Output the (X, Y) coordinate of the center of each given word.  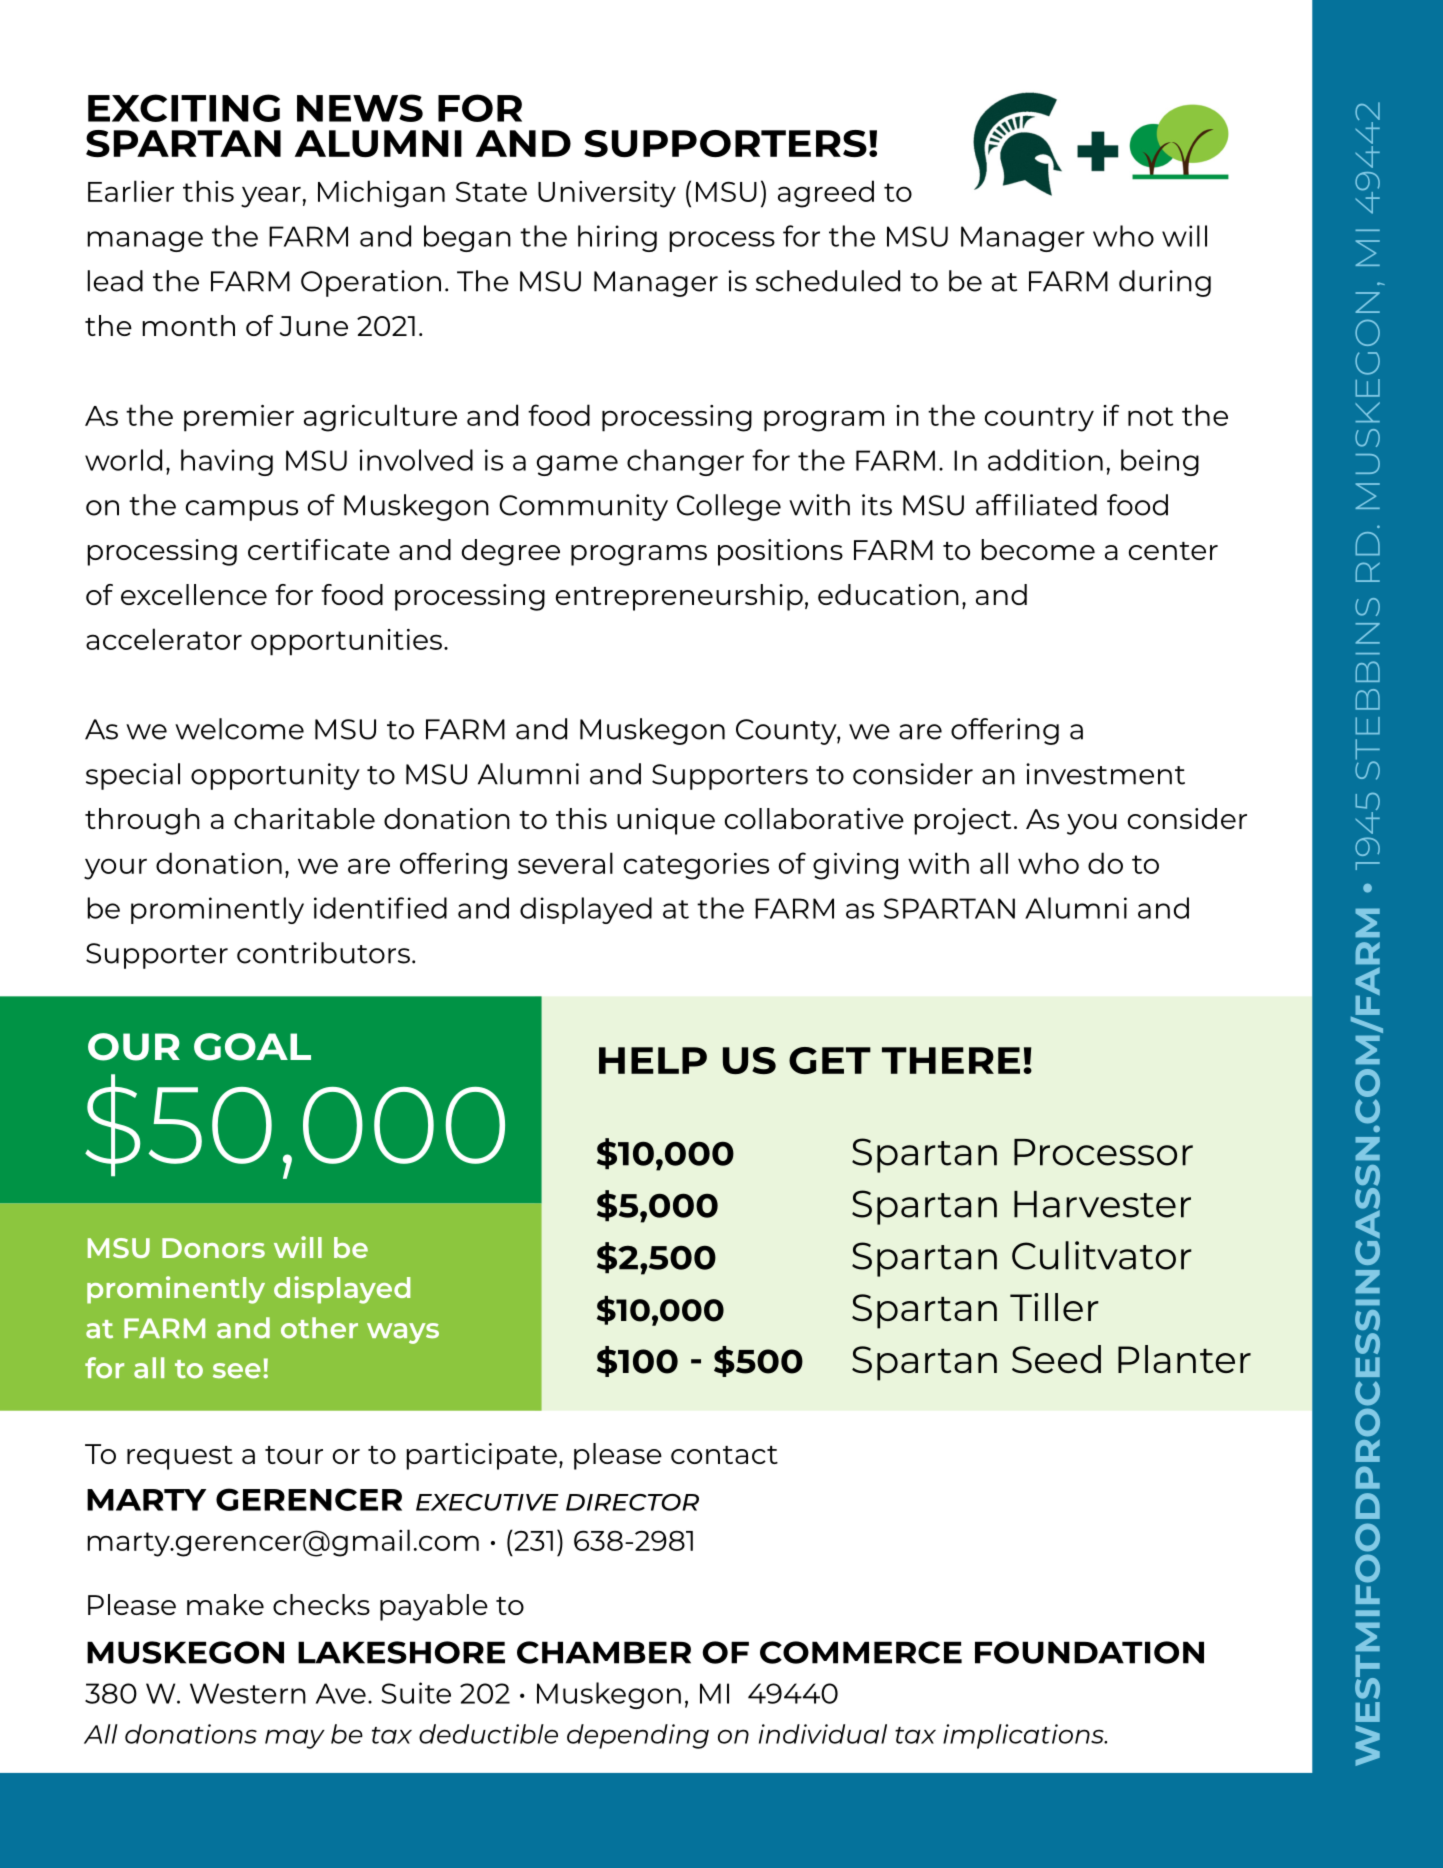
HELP (653, 1060)
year (271, 197)
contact (724, 1455)
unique (666, 821)
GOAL (252, 1047)
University (607, 194)
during (1165, 283)
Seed (1056, 1359)
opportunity (275, 776)
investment (1105, 774)
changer (685, 462)
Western (248, 1693)
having (227, 462)
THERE (951, 1060)
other (319, 1328)
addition (1045, 460)
